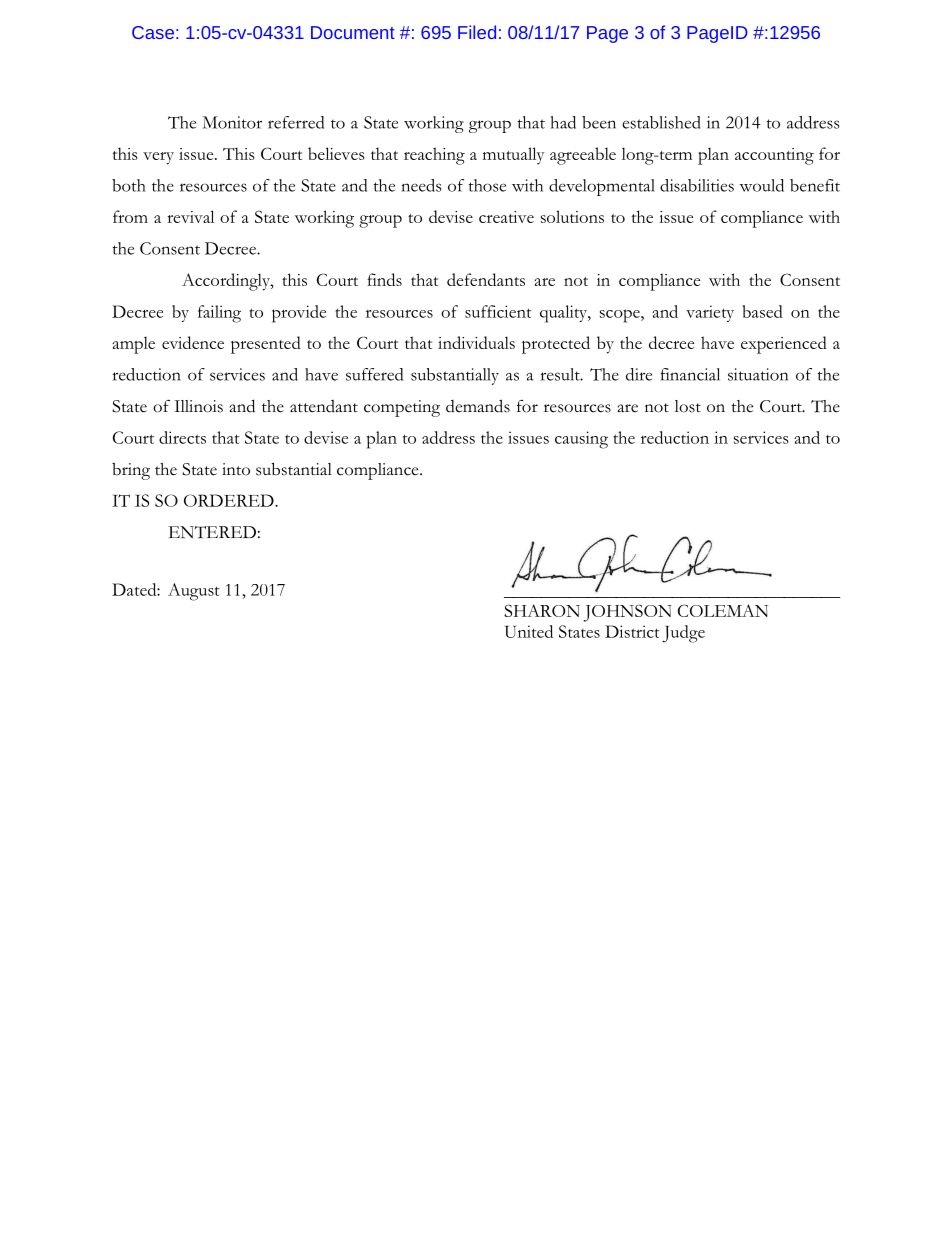  I want to click on creative, so click(506, 217).
